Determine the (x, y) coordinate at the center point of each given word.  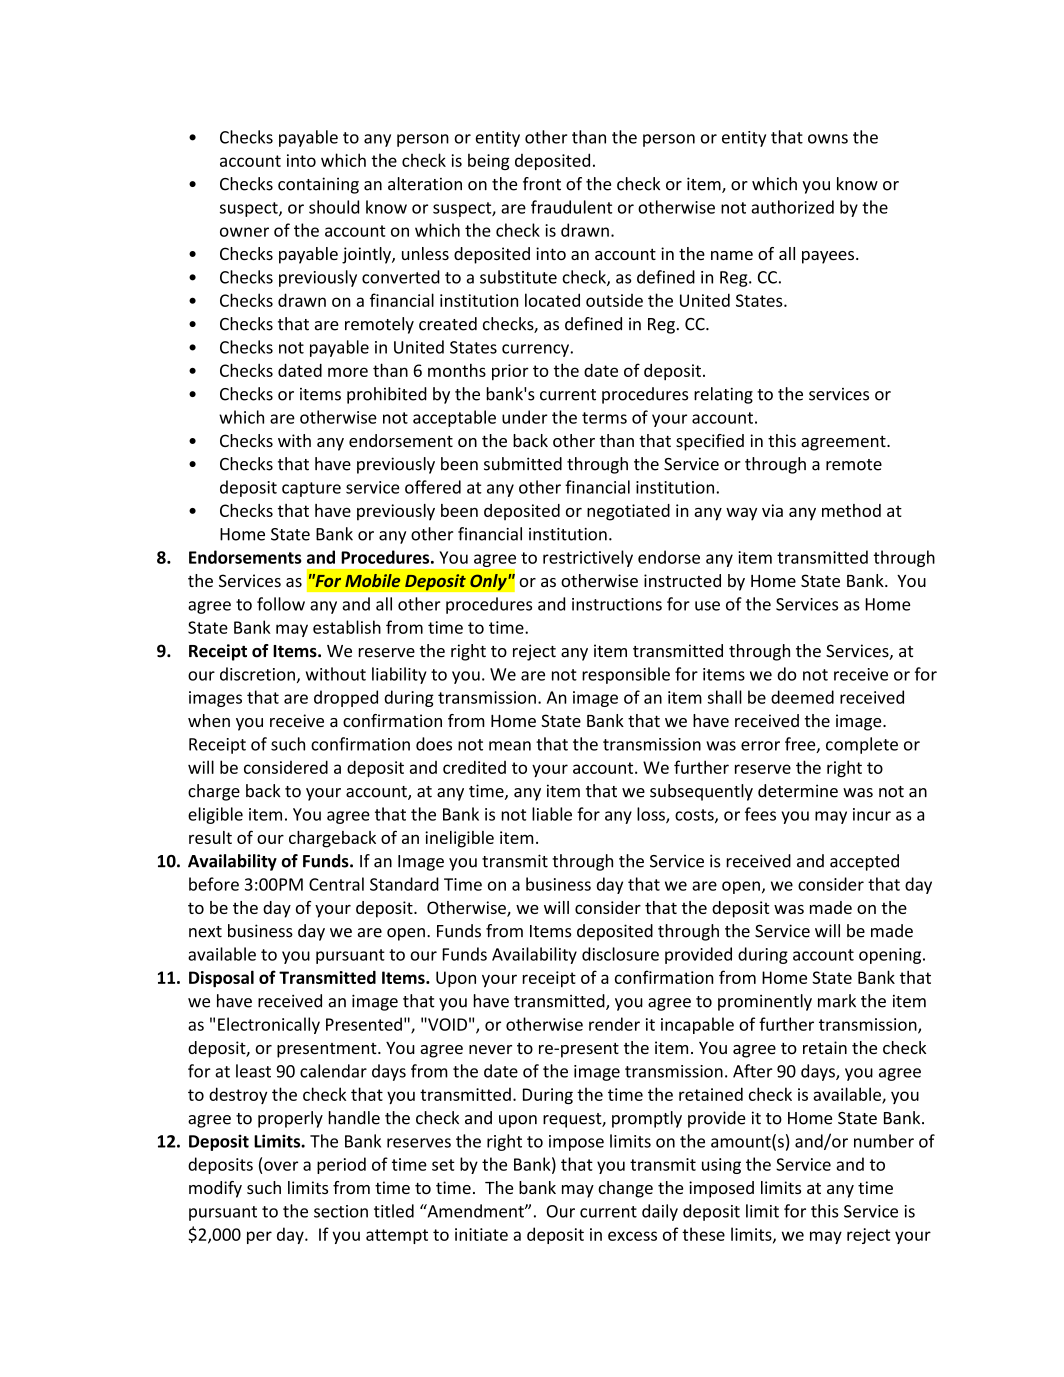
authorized (792, 207)
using (721, 1166)
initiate (481, 1234)
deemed (802, 697)
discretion (257, 674)
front (542, 184)
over (281, 1166)
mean (510, 746)
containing (318, 185)
